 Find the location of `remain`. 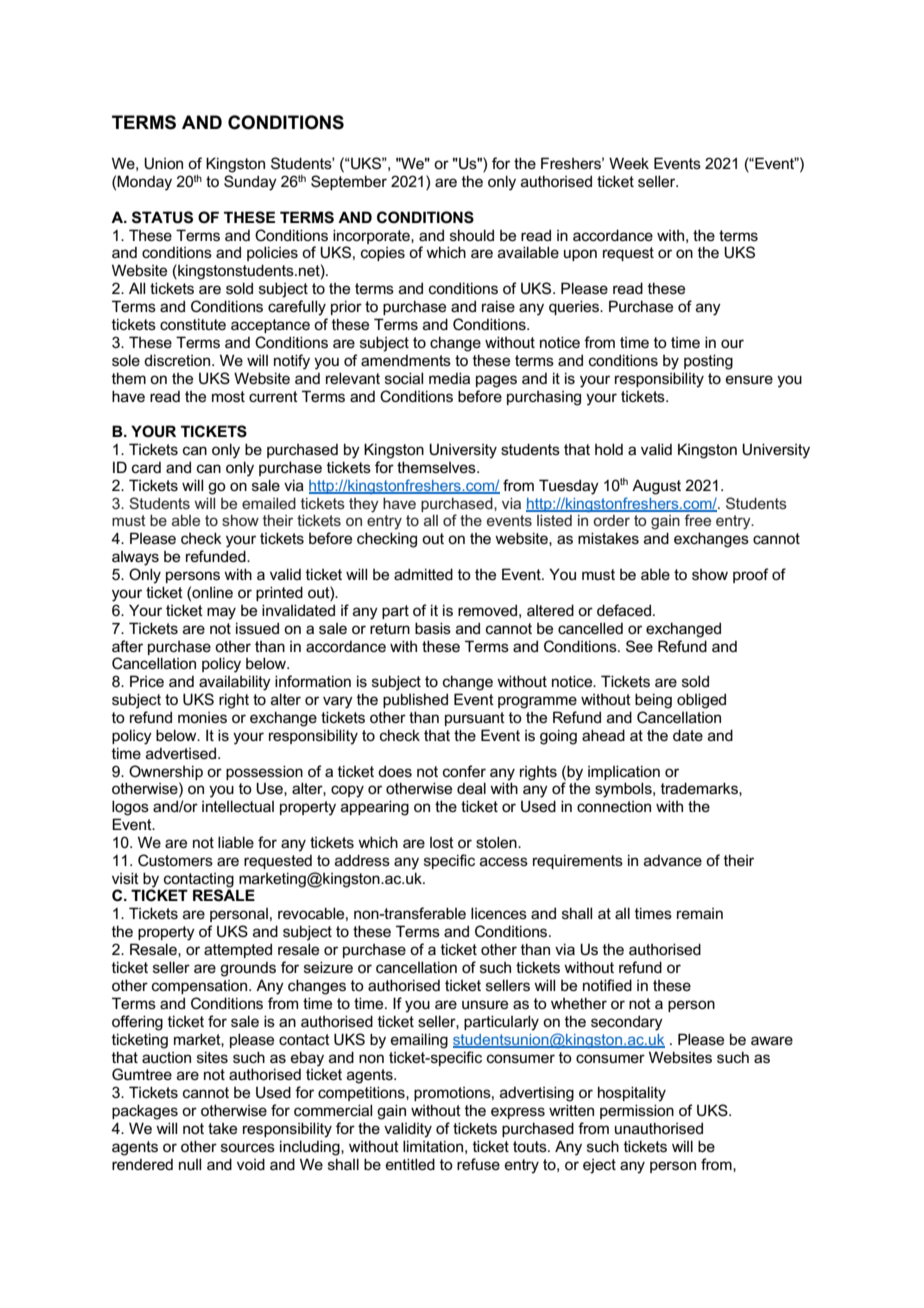

remain is located at coordinates (700, 913).
